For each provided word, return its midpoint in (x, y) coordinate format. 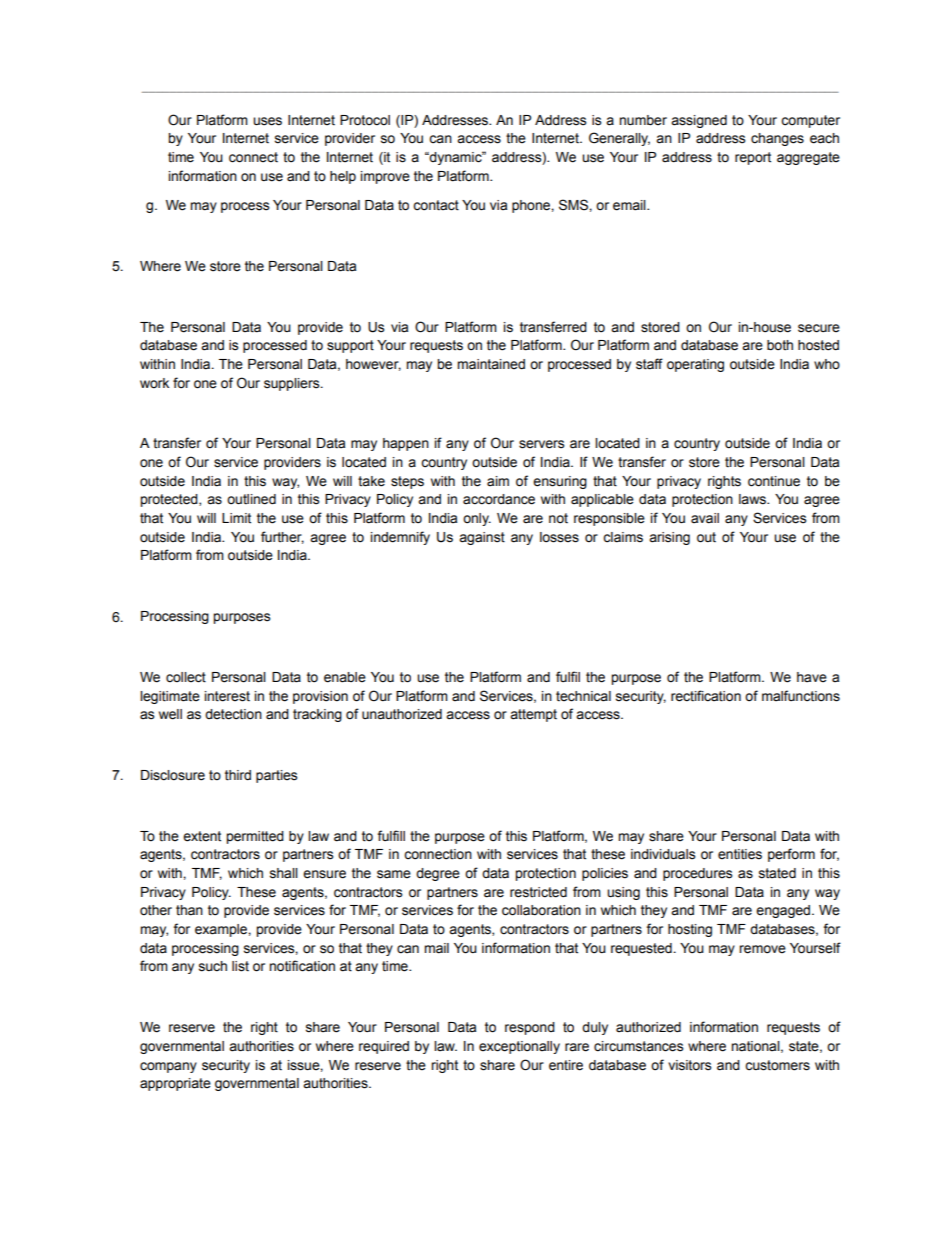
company (168, 1067)
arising (669, 538)
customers (777, 1065)
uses (267, 121)
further (282, 537)
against (482, 538)
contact (436, 205)
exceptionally (519, 1047)
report (753, 158)
